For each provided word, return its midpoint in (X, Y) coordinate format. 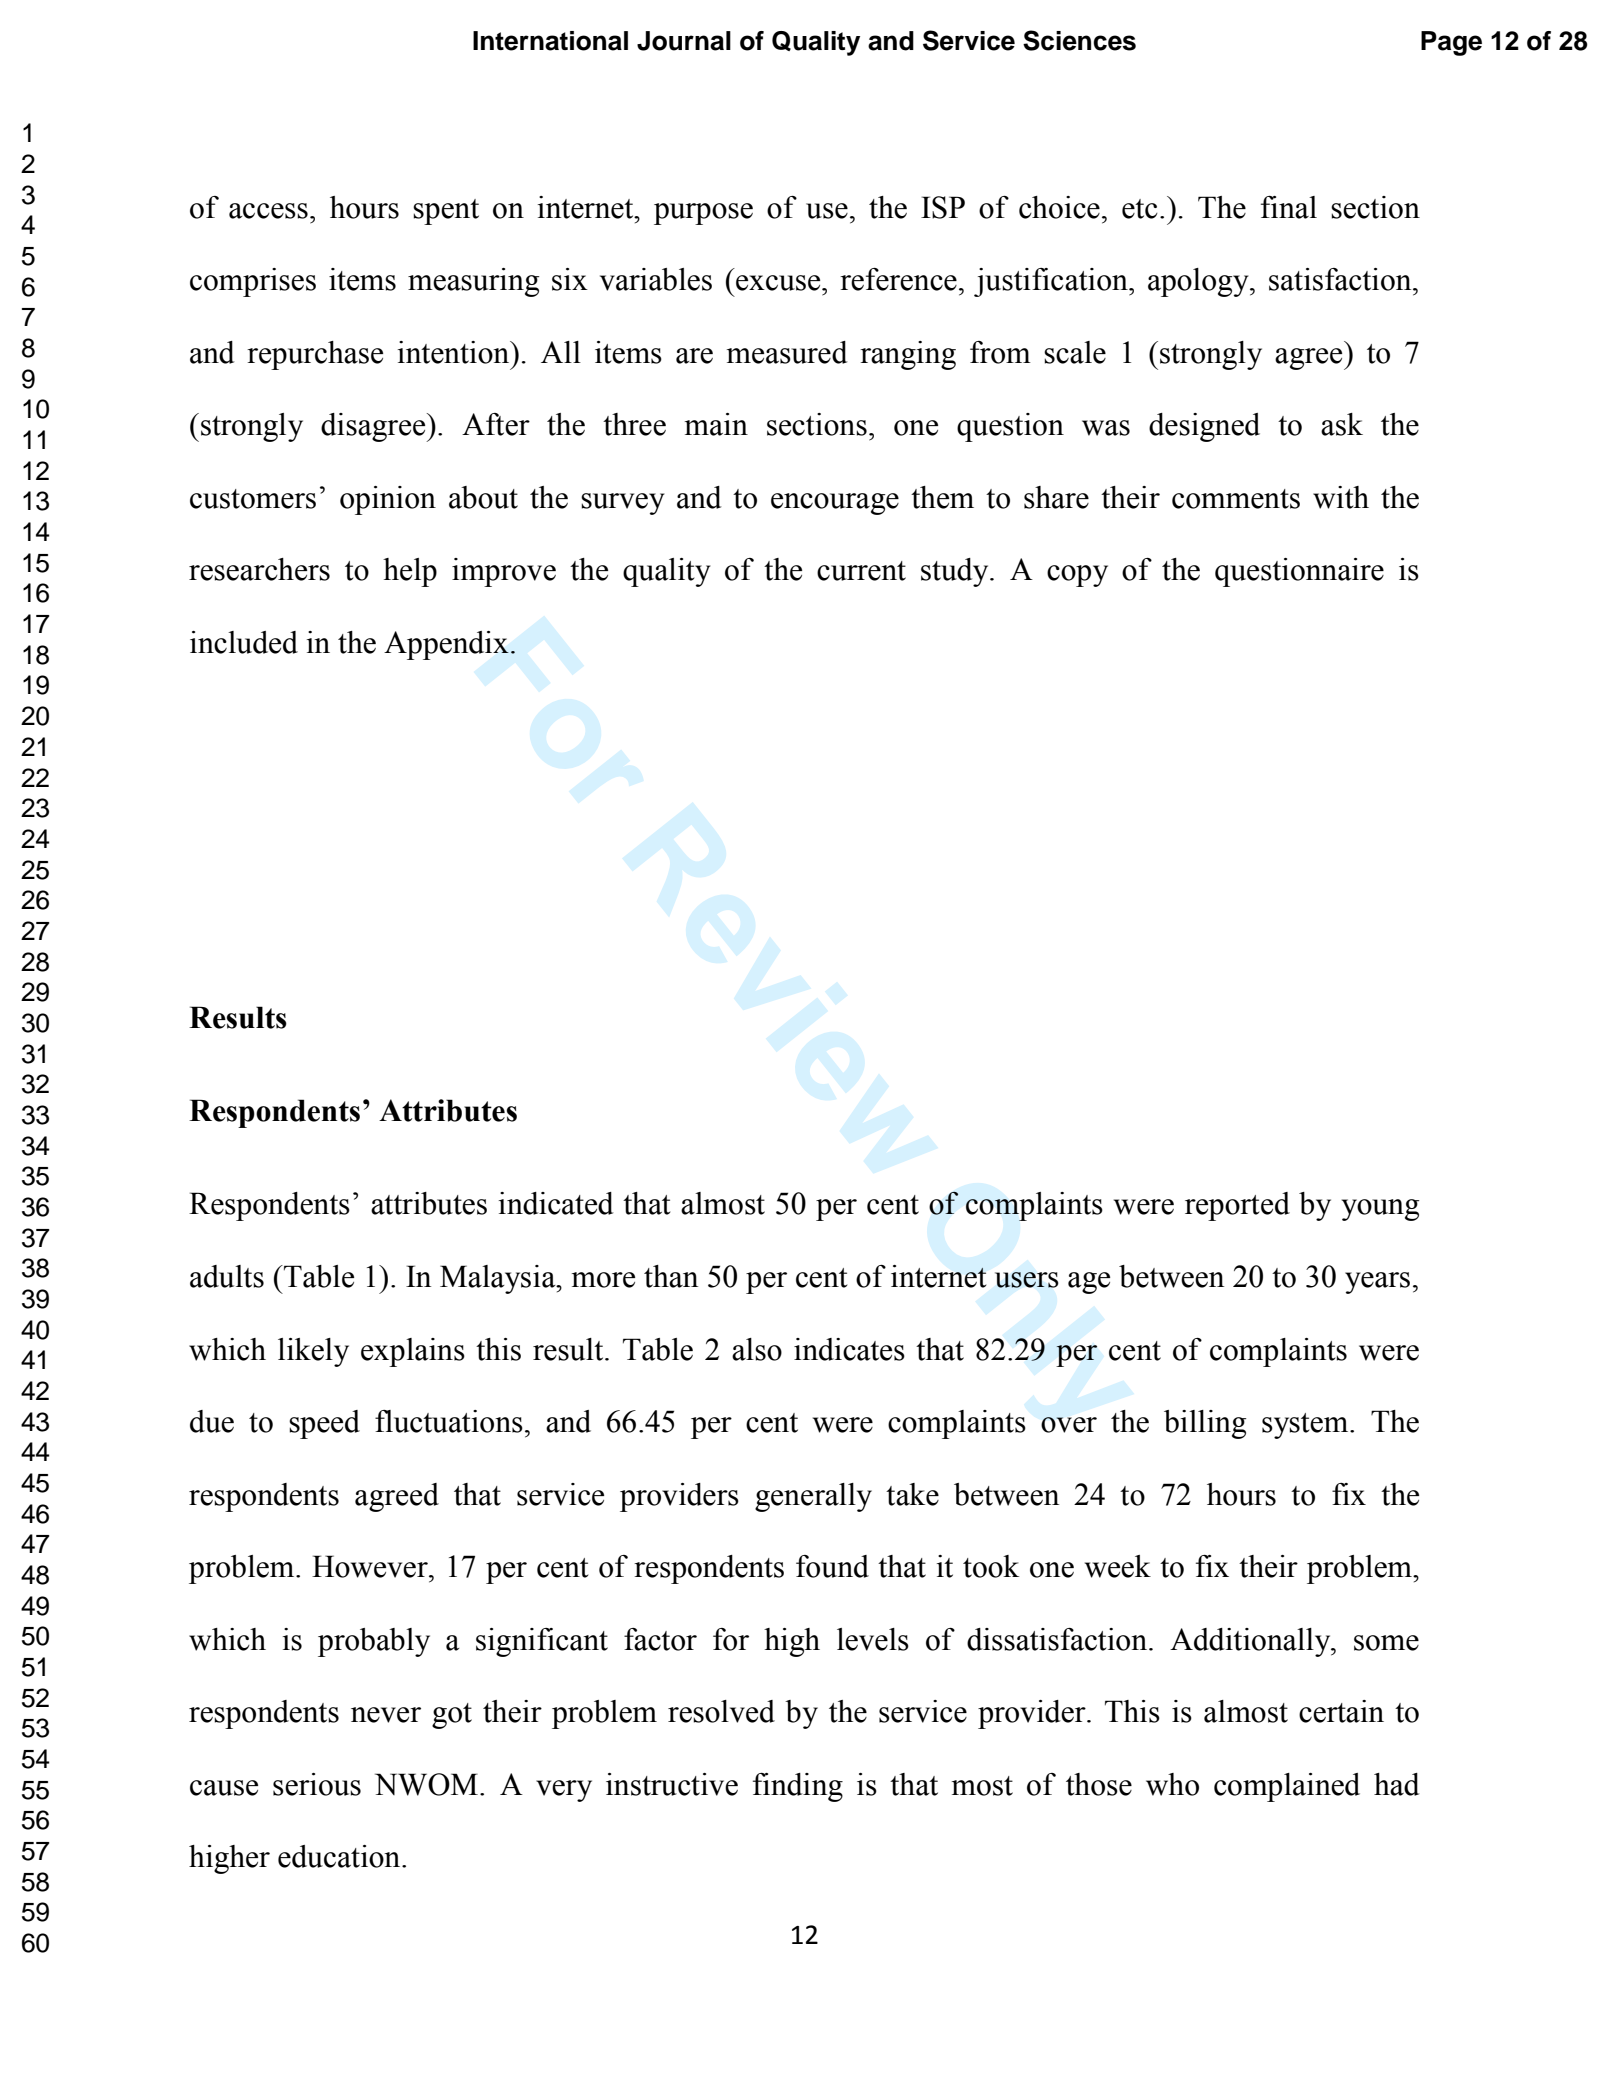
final (1289, 207)
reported (1237, 1206)
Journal (684, 41)
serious (317, 1784)
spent (446, 212)
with (1341, 497)
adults (227, 1276)
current (861, 571)
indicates (849, 1349)
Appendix (446, 645)
